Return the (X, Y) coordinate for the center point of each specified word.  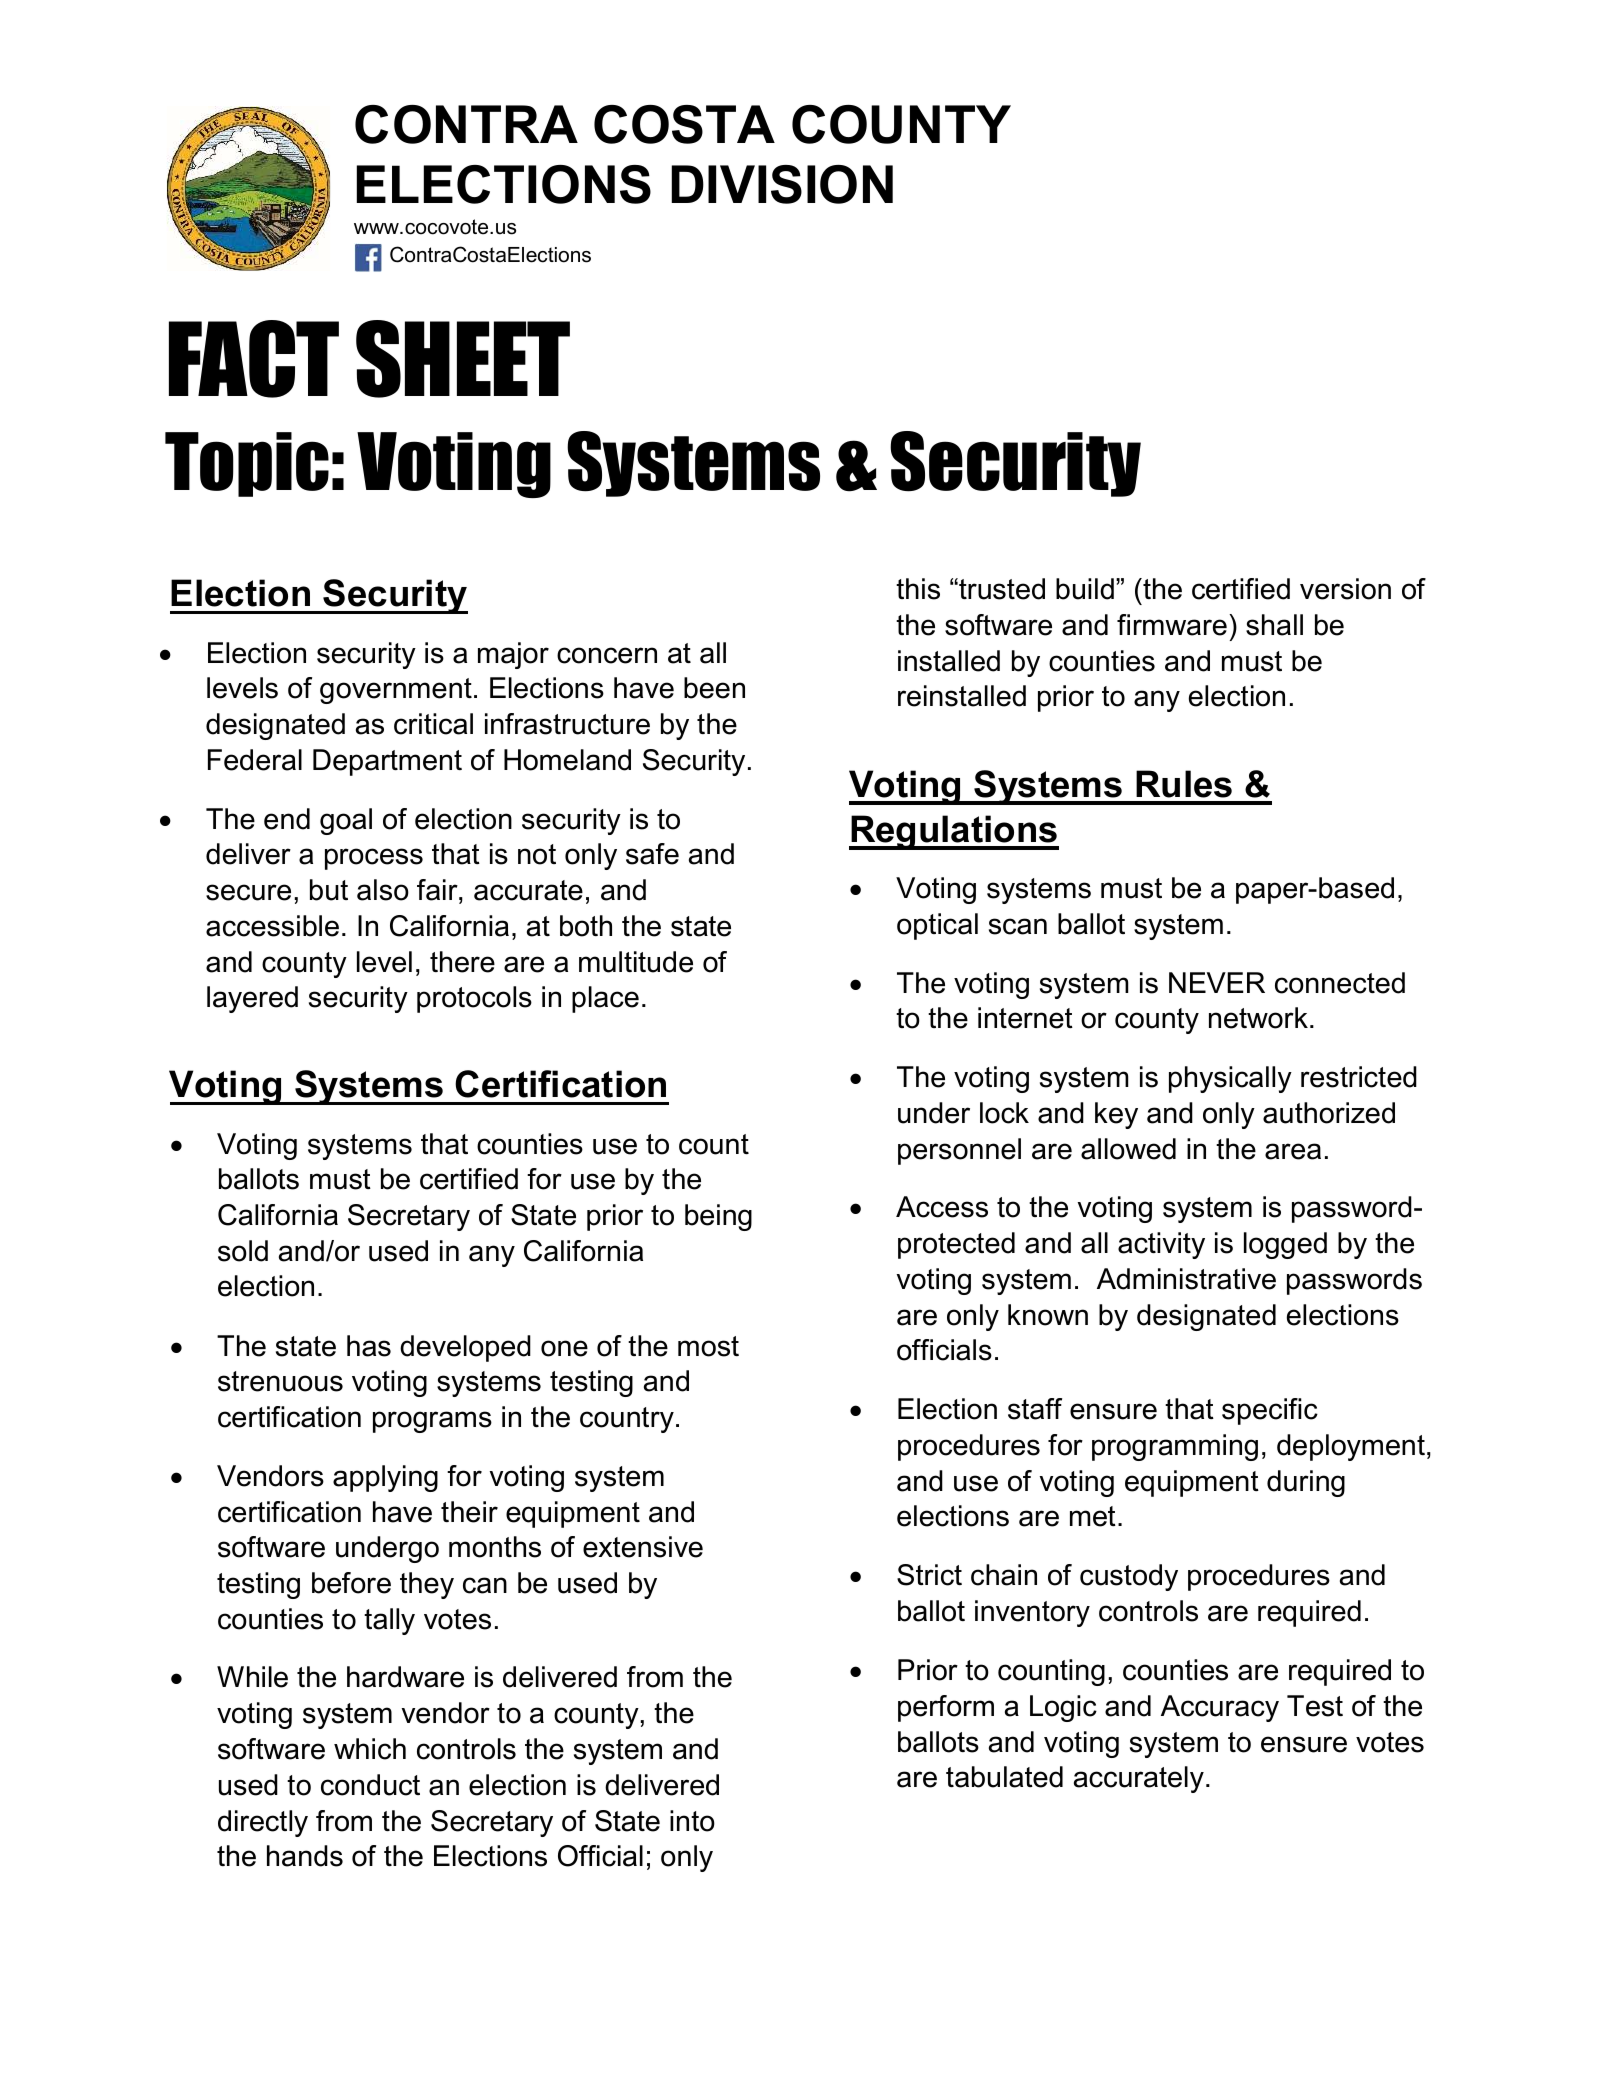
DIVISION (782, 184)
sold (243, 1251)
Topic (247, 464)
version (1345, 589)
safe (652, 854)
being (718, 1217)
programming (1175, 1447)
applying (385, 1478)
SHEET (463, 359)
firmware (1172, 625)
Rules (1184, 784)
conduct (370, 1785)
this (918, 589)
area (1293, 1151)
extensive (643, 1547)
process (374, 859)
